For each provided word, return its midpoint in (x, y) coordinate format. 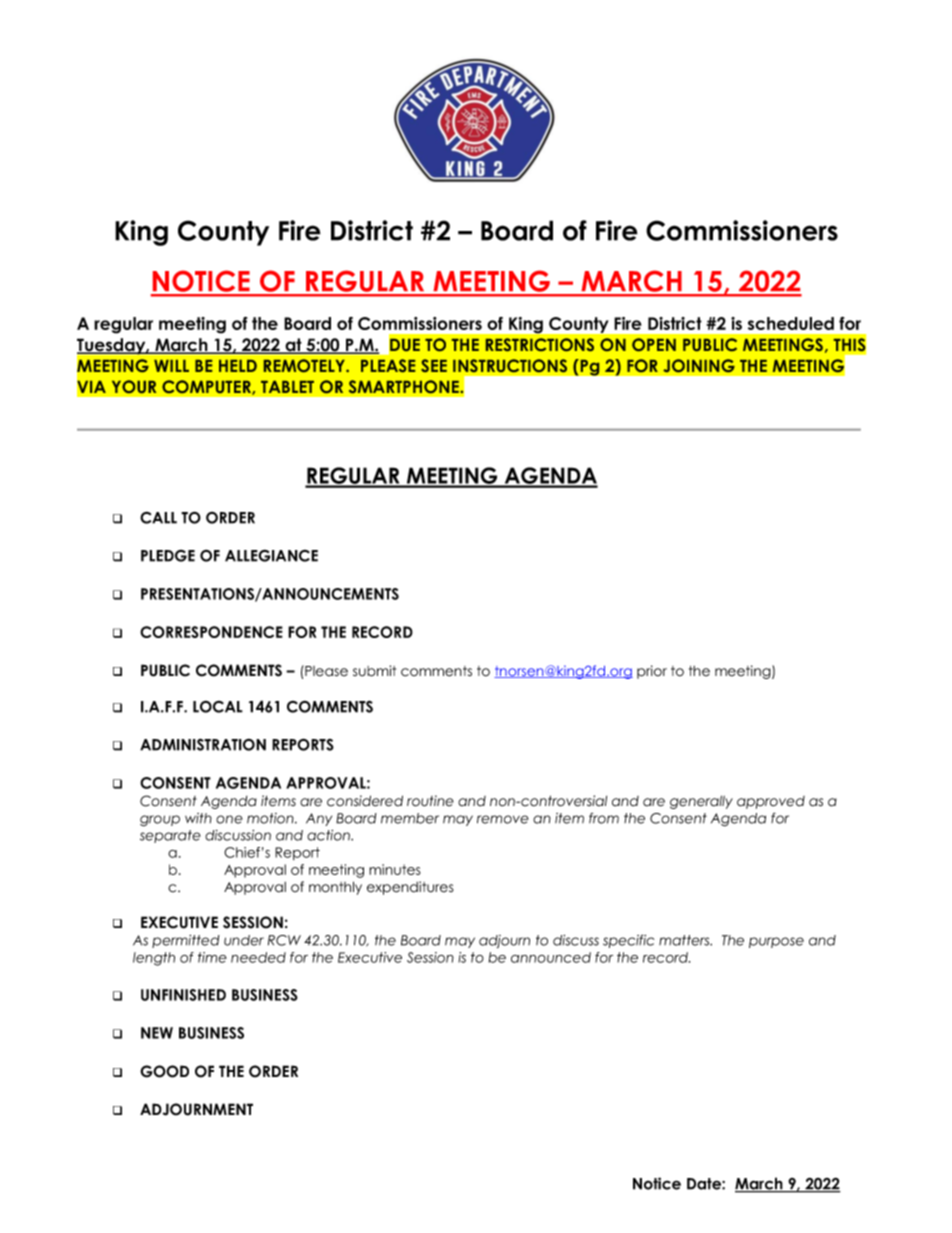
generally (701, 802)
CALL (158, 517)
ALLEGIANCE (271, 555)
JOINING (699, 365)
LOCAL (218, 706)
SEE (434, 365)
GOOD (164, 1071)
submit (374, 671)
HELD (238, 366)
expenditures (410, 888)
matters (685, 940)
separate (170, 836)
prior (652, 672)
